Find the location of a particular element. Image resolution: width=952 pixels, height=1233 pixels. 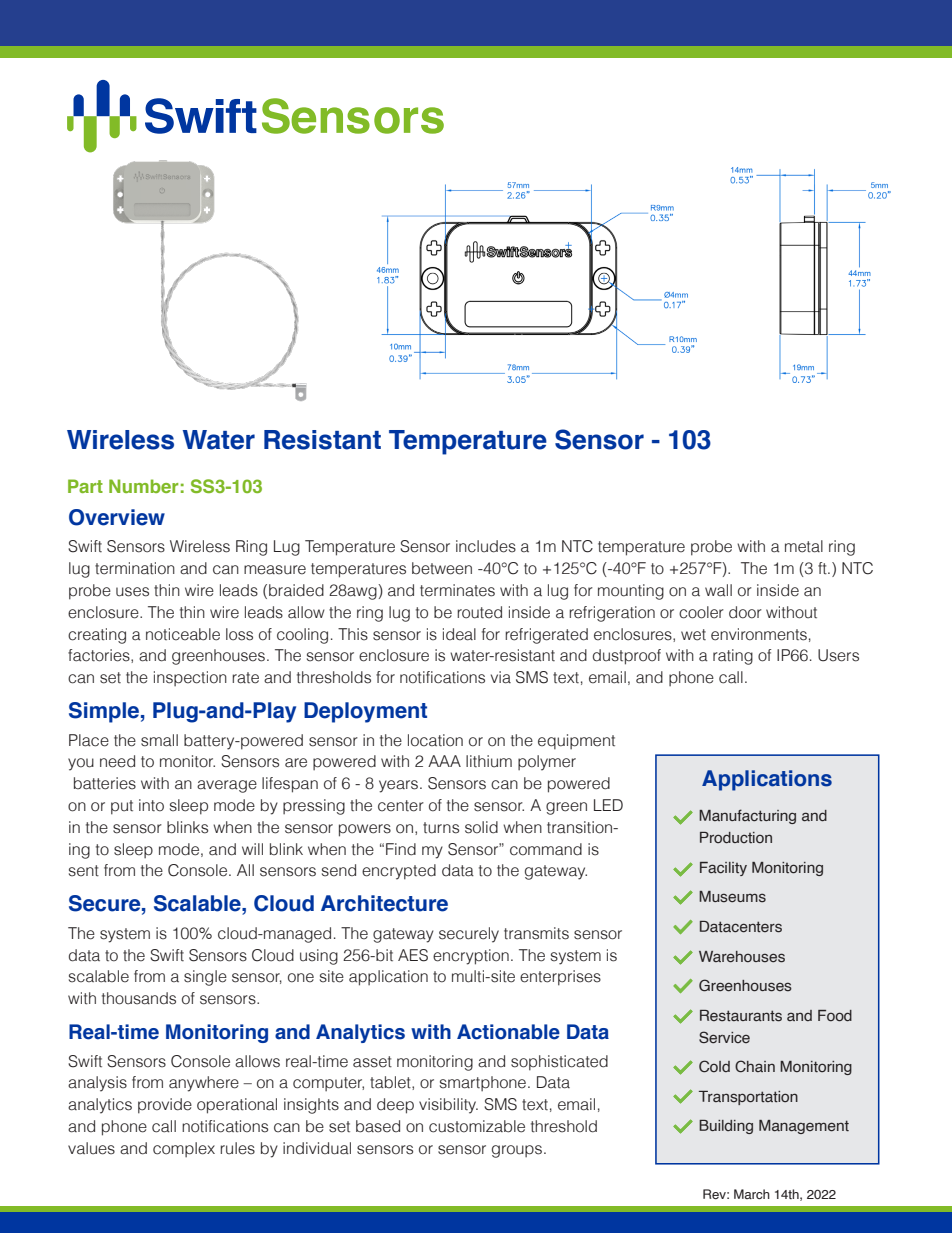

complex is located at coordinates (184, 1149).
